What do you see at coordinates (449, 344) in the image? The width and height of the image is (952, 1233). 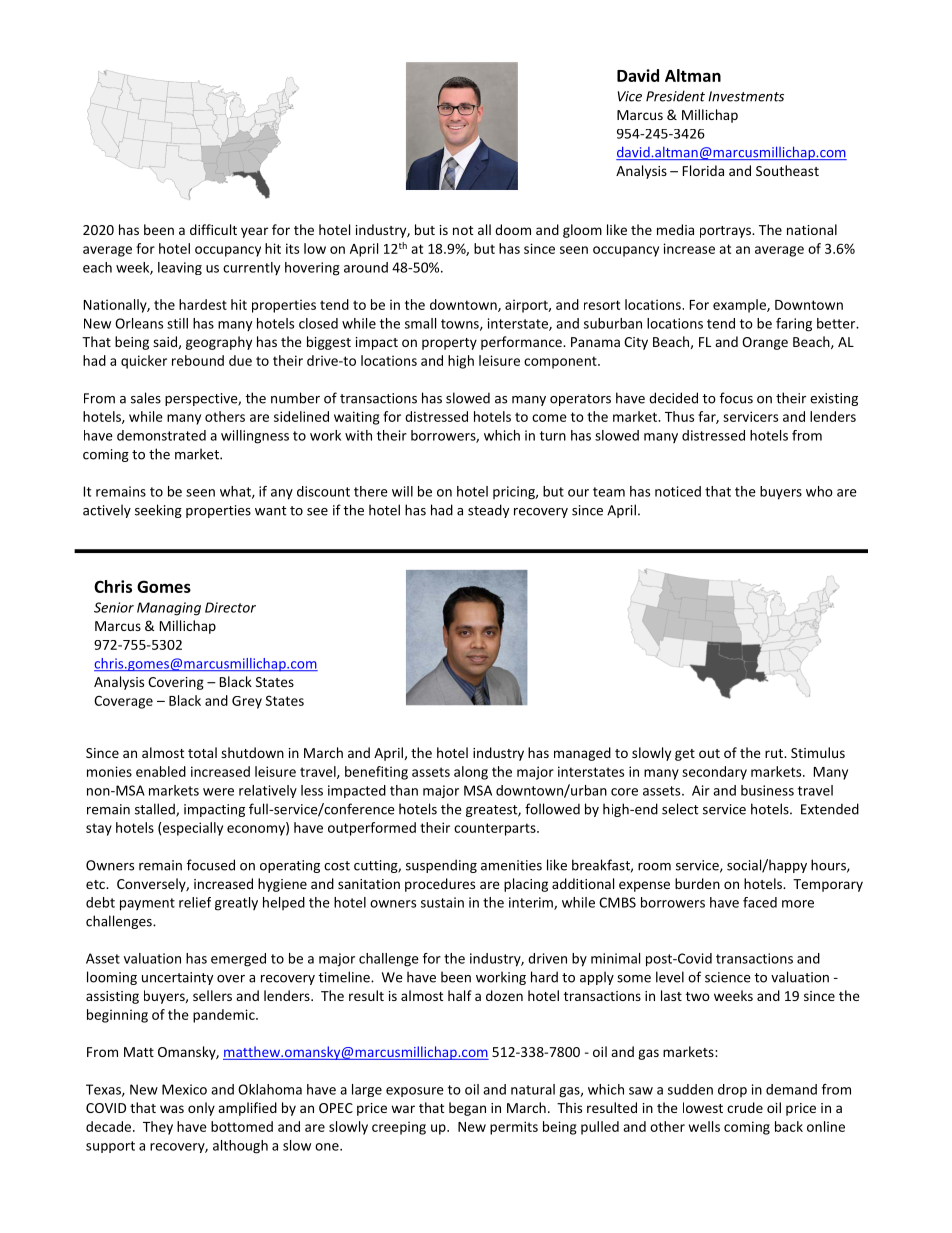 I see `property` at bounding box center [449, 344].
